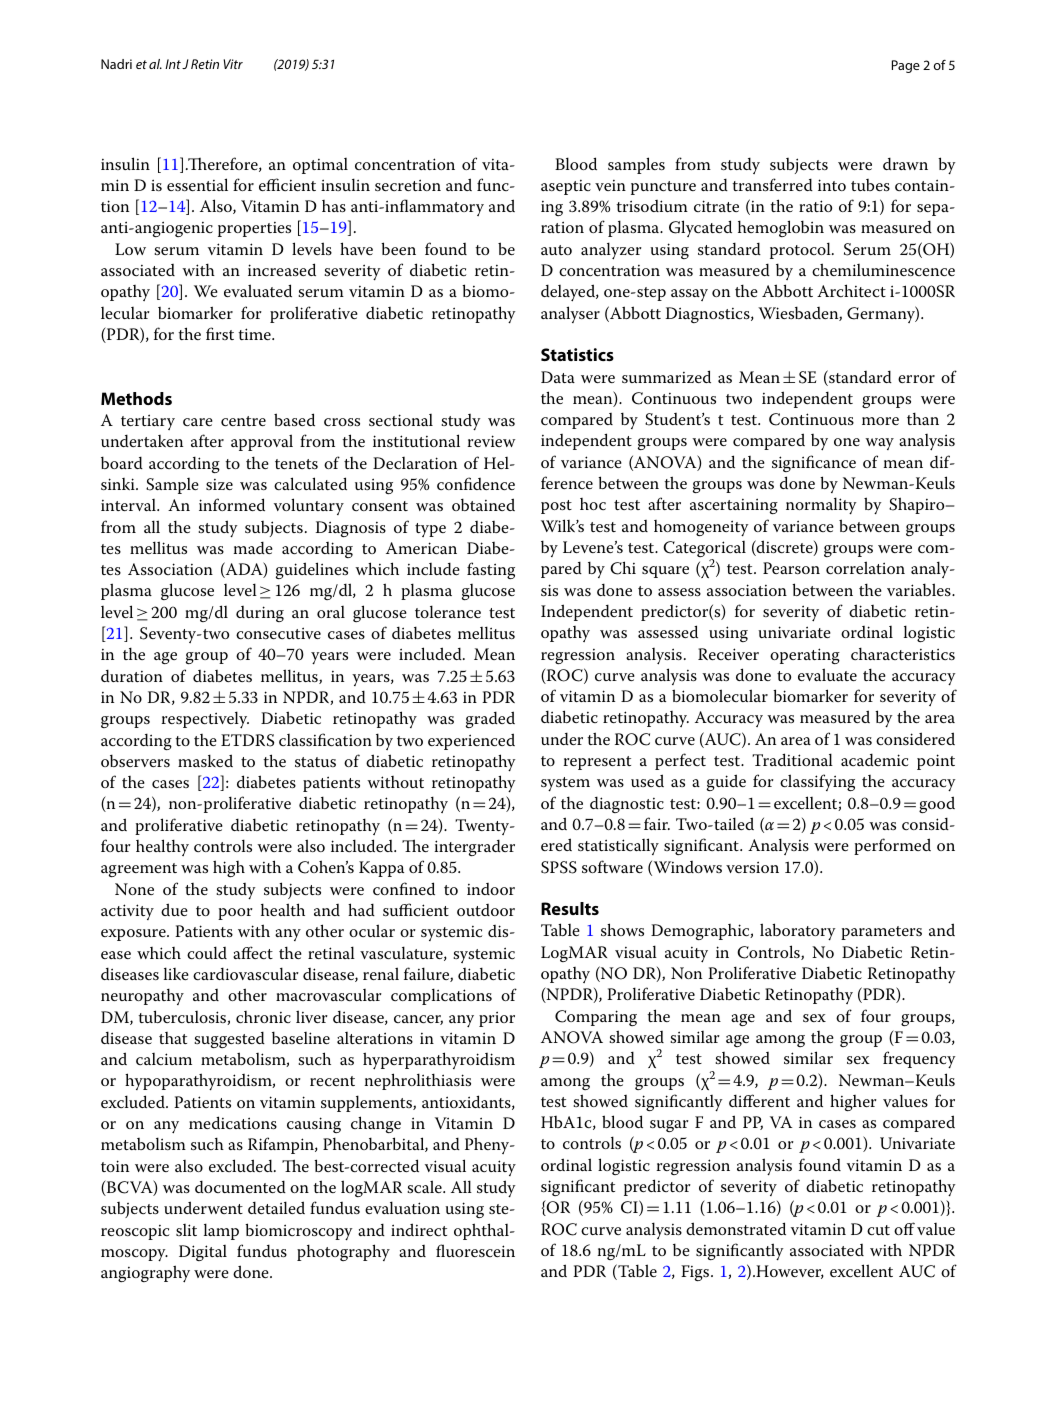 The image size is (1056, 1404). I want to click on aseptic, so click(566, 187).
